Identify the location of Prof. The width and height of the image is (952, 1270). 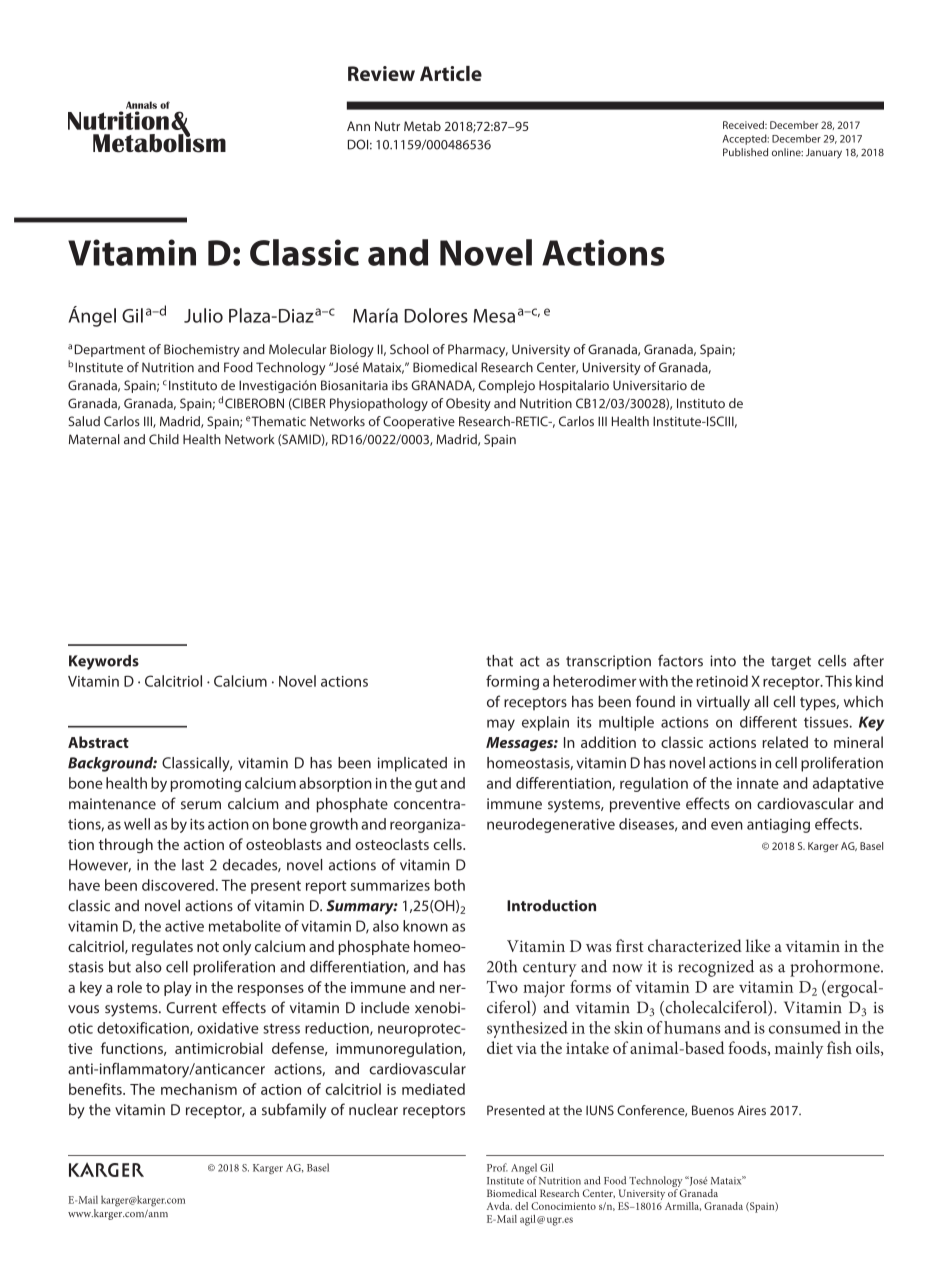
(497, 1167).
